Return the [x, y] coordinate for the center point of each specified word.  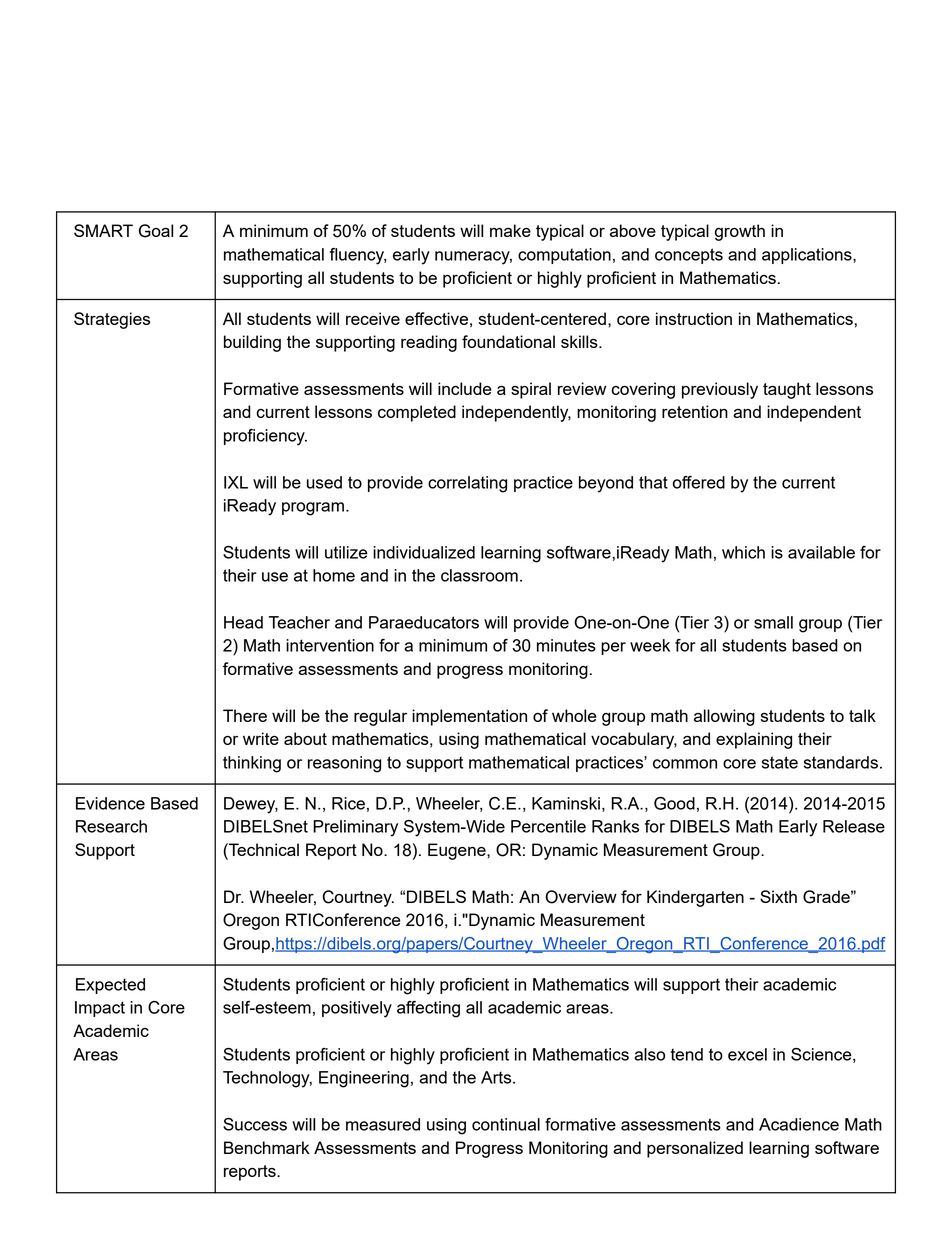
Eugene [458, 851]
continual [506, 1124]
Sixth [778, 896]
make [510, 230]
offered [699, 482]
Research [111, 826]
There [245, 715]
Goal [156, 231]
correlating [467, 484]
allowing [724, 717]
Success [255, 1124]
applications [808, 256]
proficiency [265, 437]
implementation [469, 717]
